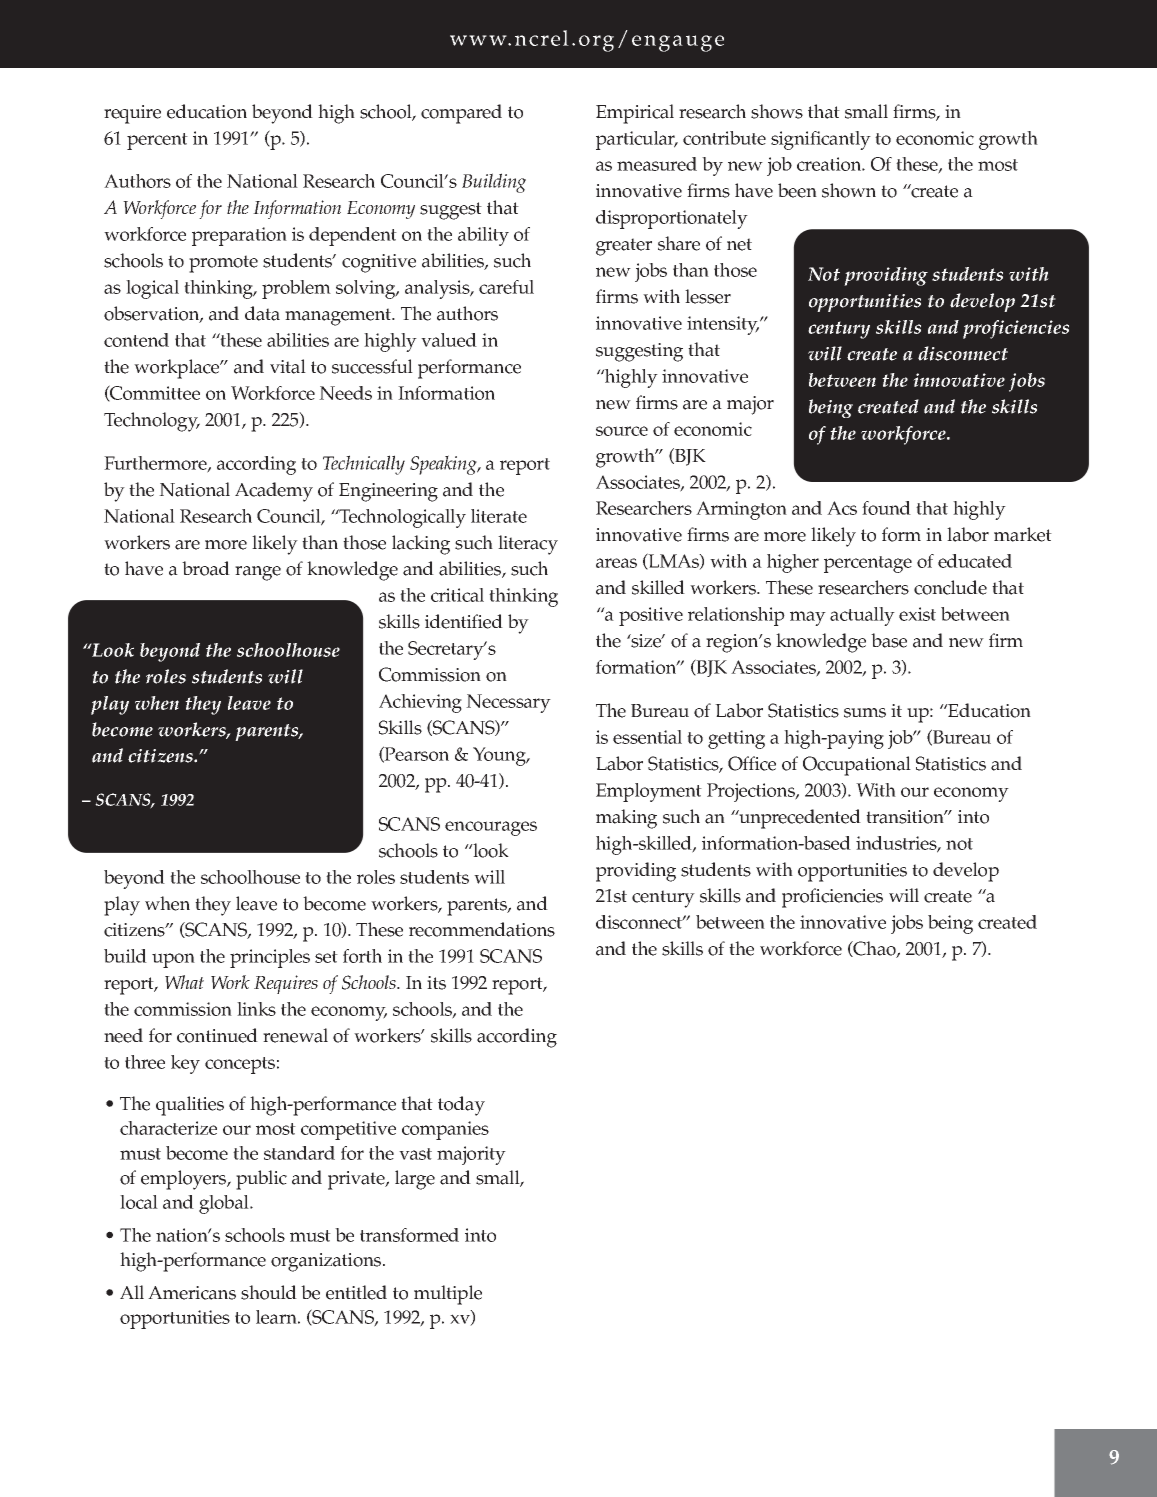  I want to click on preparation, so click(239, 236).
